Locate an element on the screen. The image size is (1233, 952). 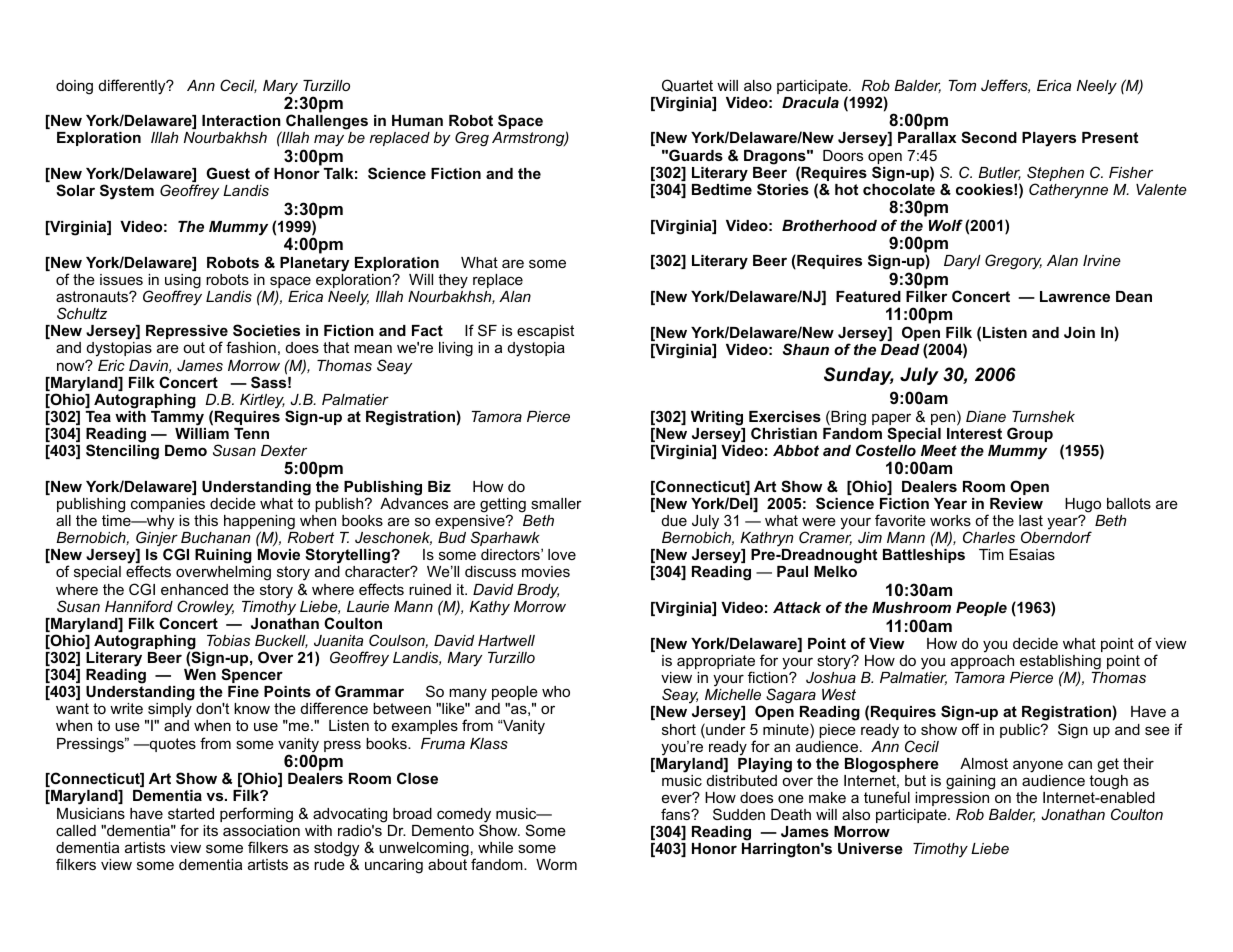
Brody is located at coordinates (538, 591).
